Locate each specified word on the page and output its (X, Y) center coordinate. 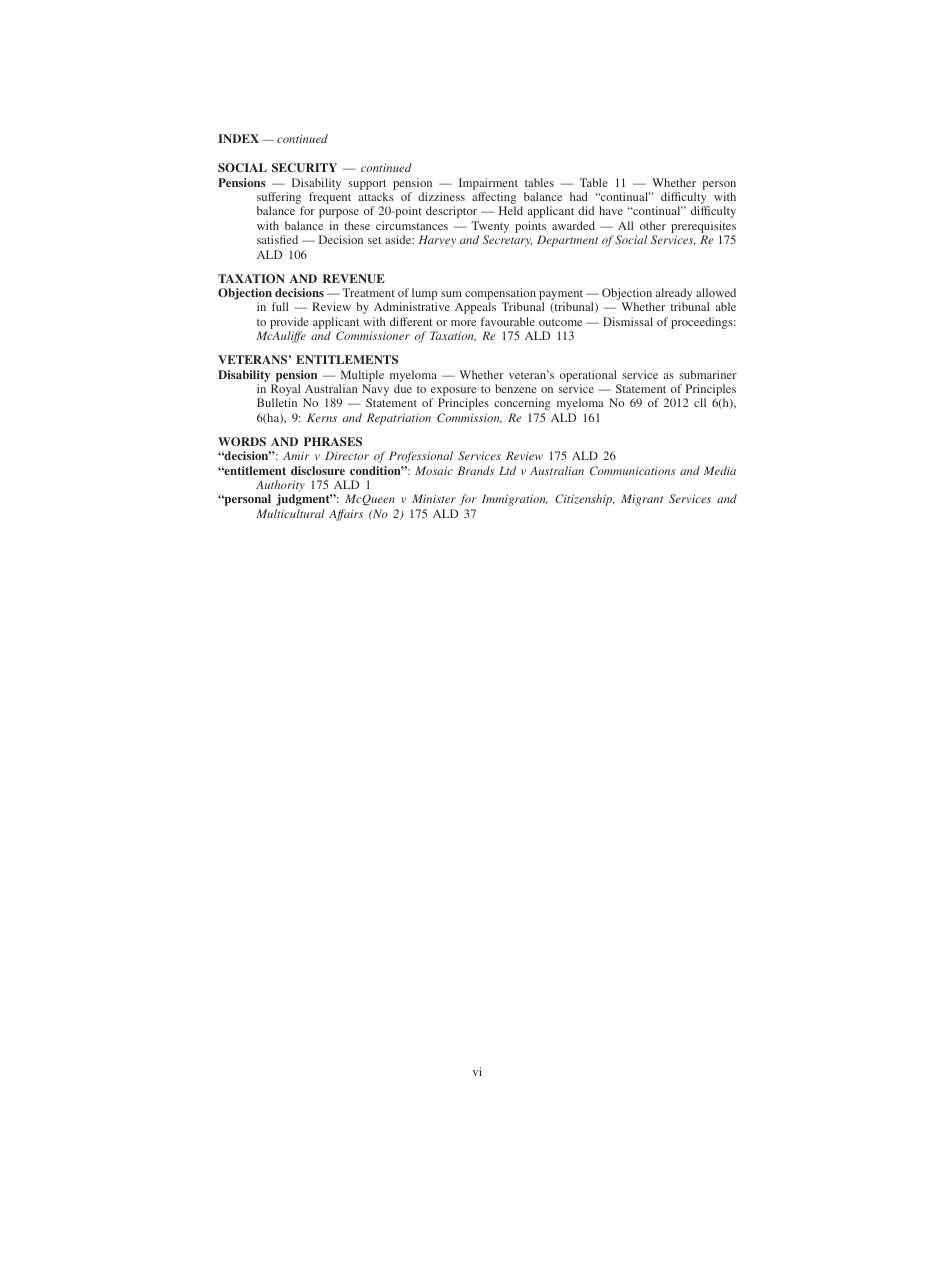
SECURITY (304, 167)
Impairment (488, 184)
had (579, 196)
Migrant (642, 500)
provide (289, 324)
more (463, 323)
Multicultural (290, 513)
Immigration (515, 500)
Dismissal (628, 321)
